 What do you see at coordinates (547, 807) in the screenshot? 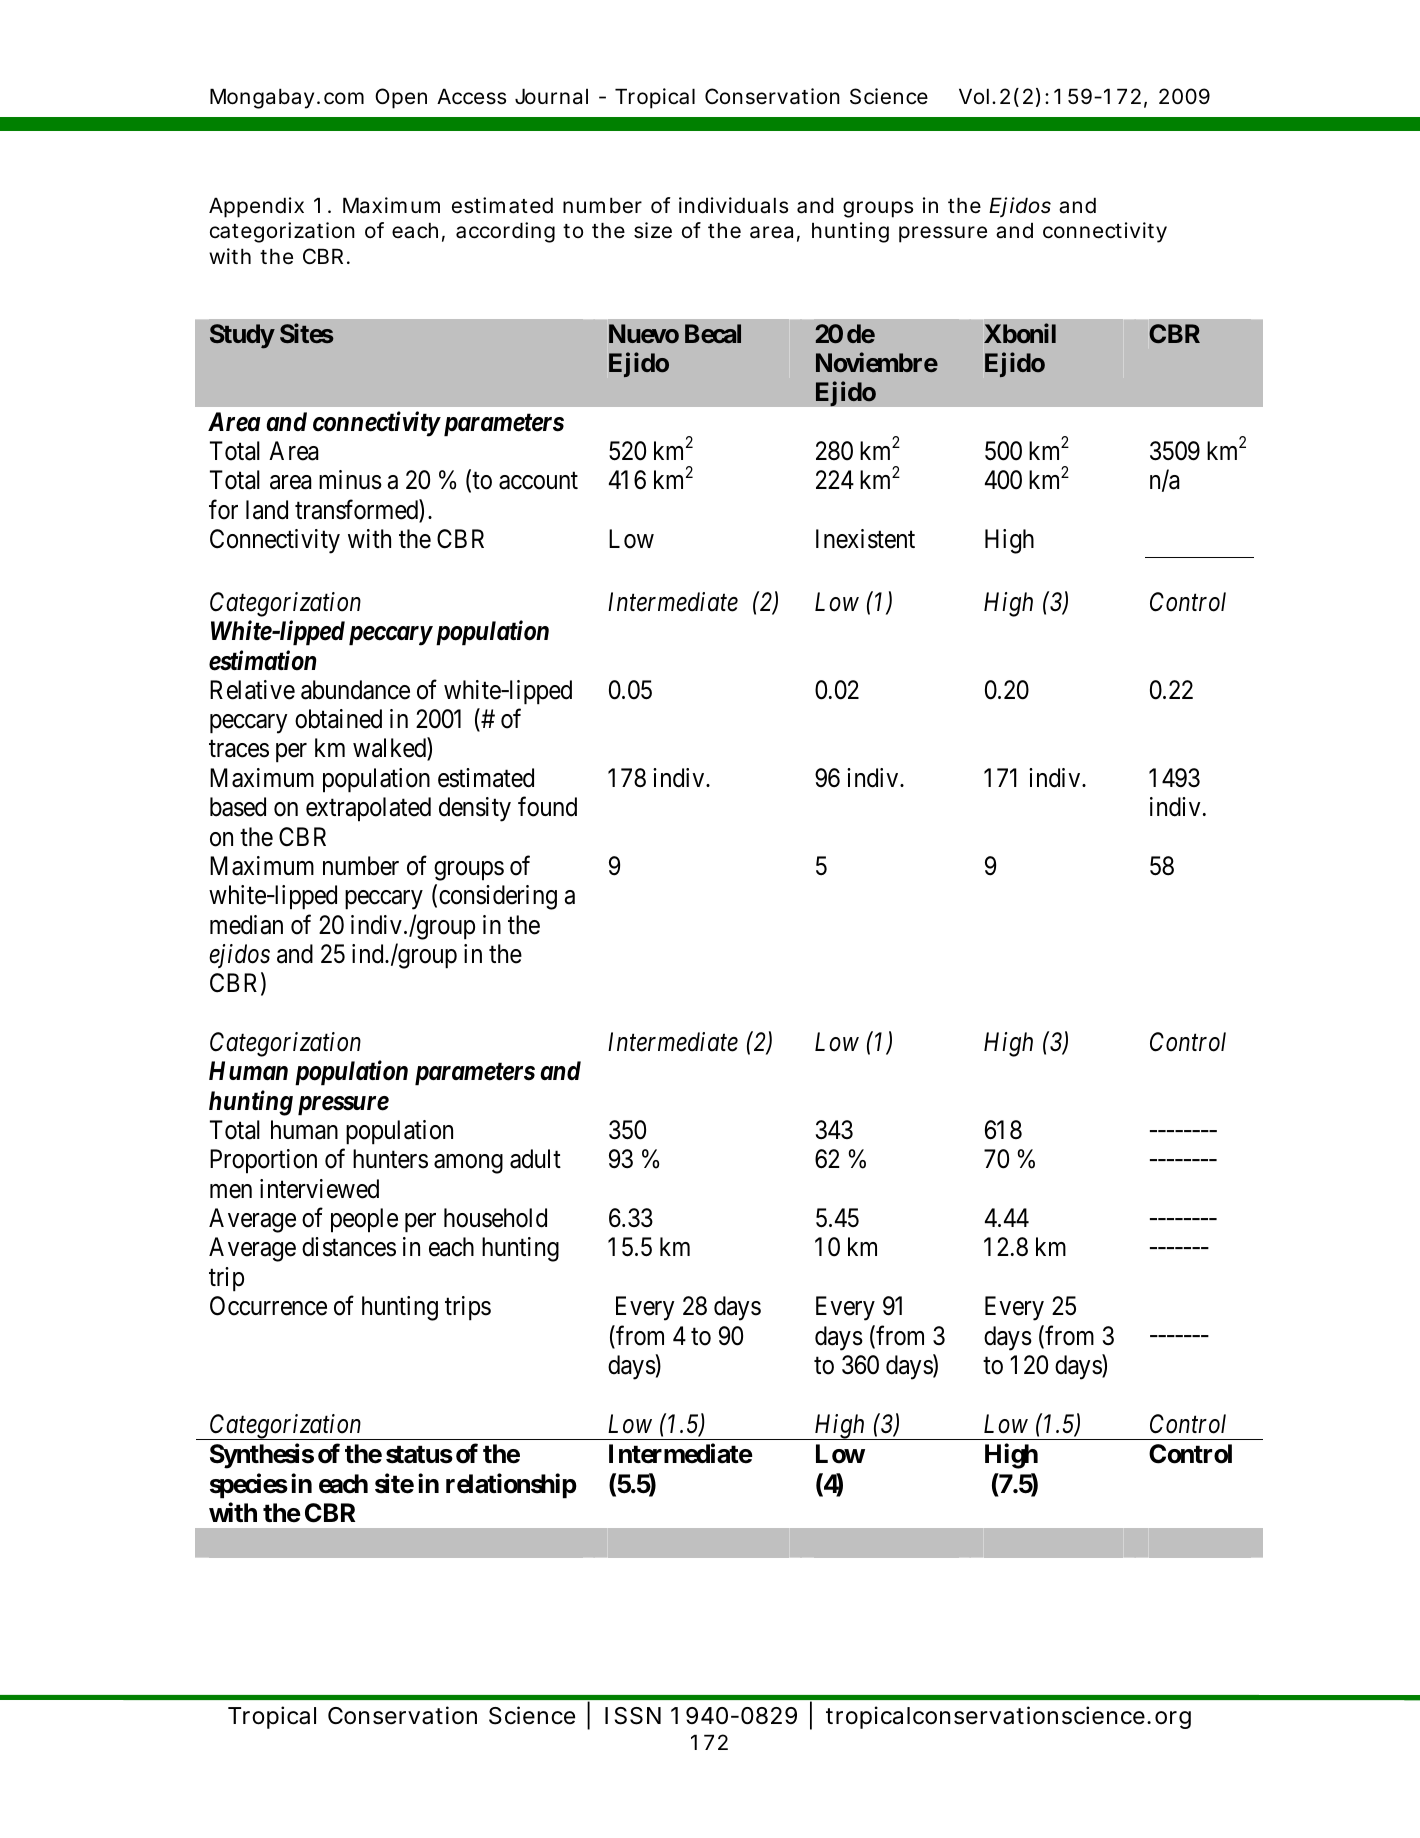
I see `found` at bounding box center [547, 807].
